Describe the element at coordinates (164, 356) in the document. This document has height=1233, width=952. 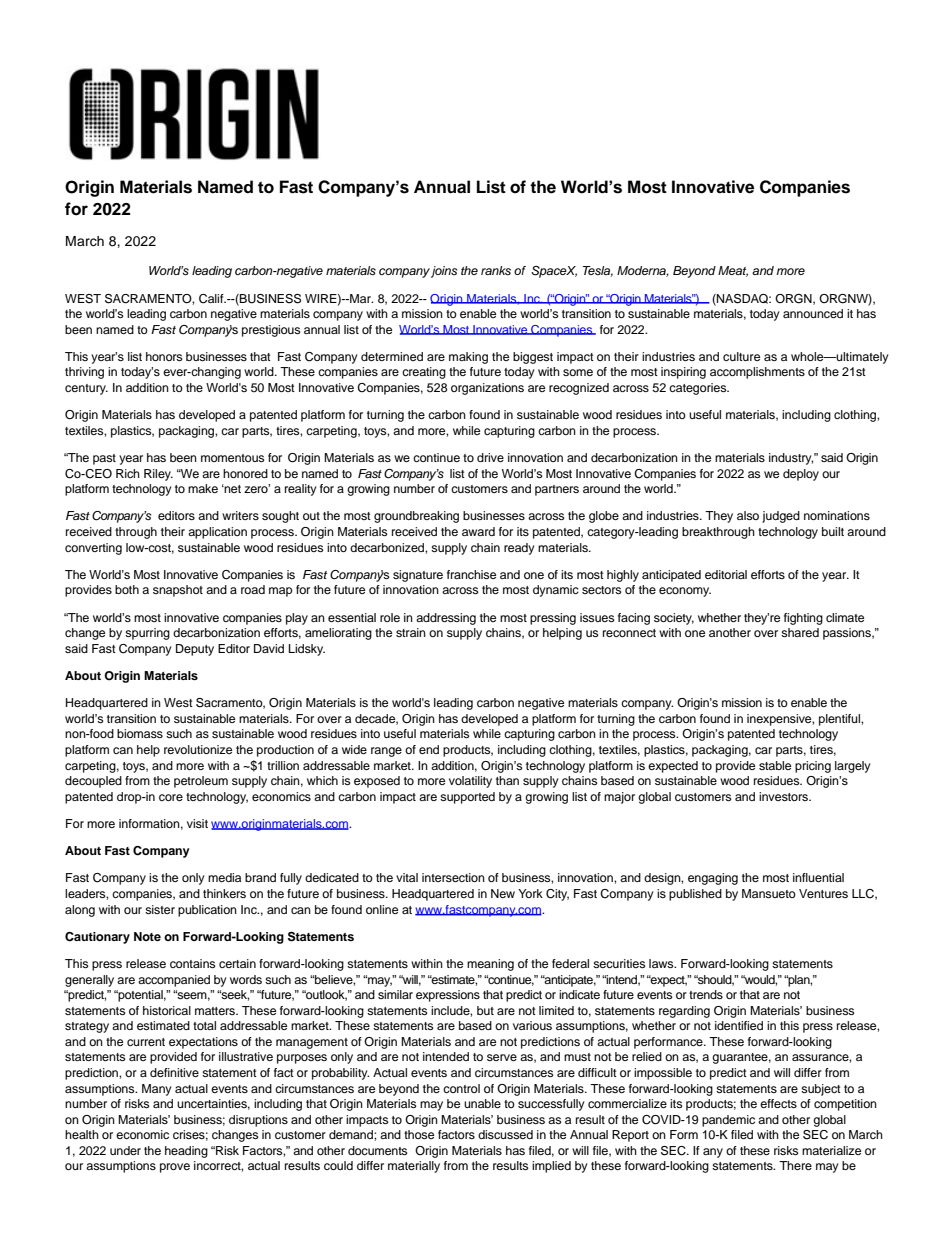
I see `honors` at that location.
